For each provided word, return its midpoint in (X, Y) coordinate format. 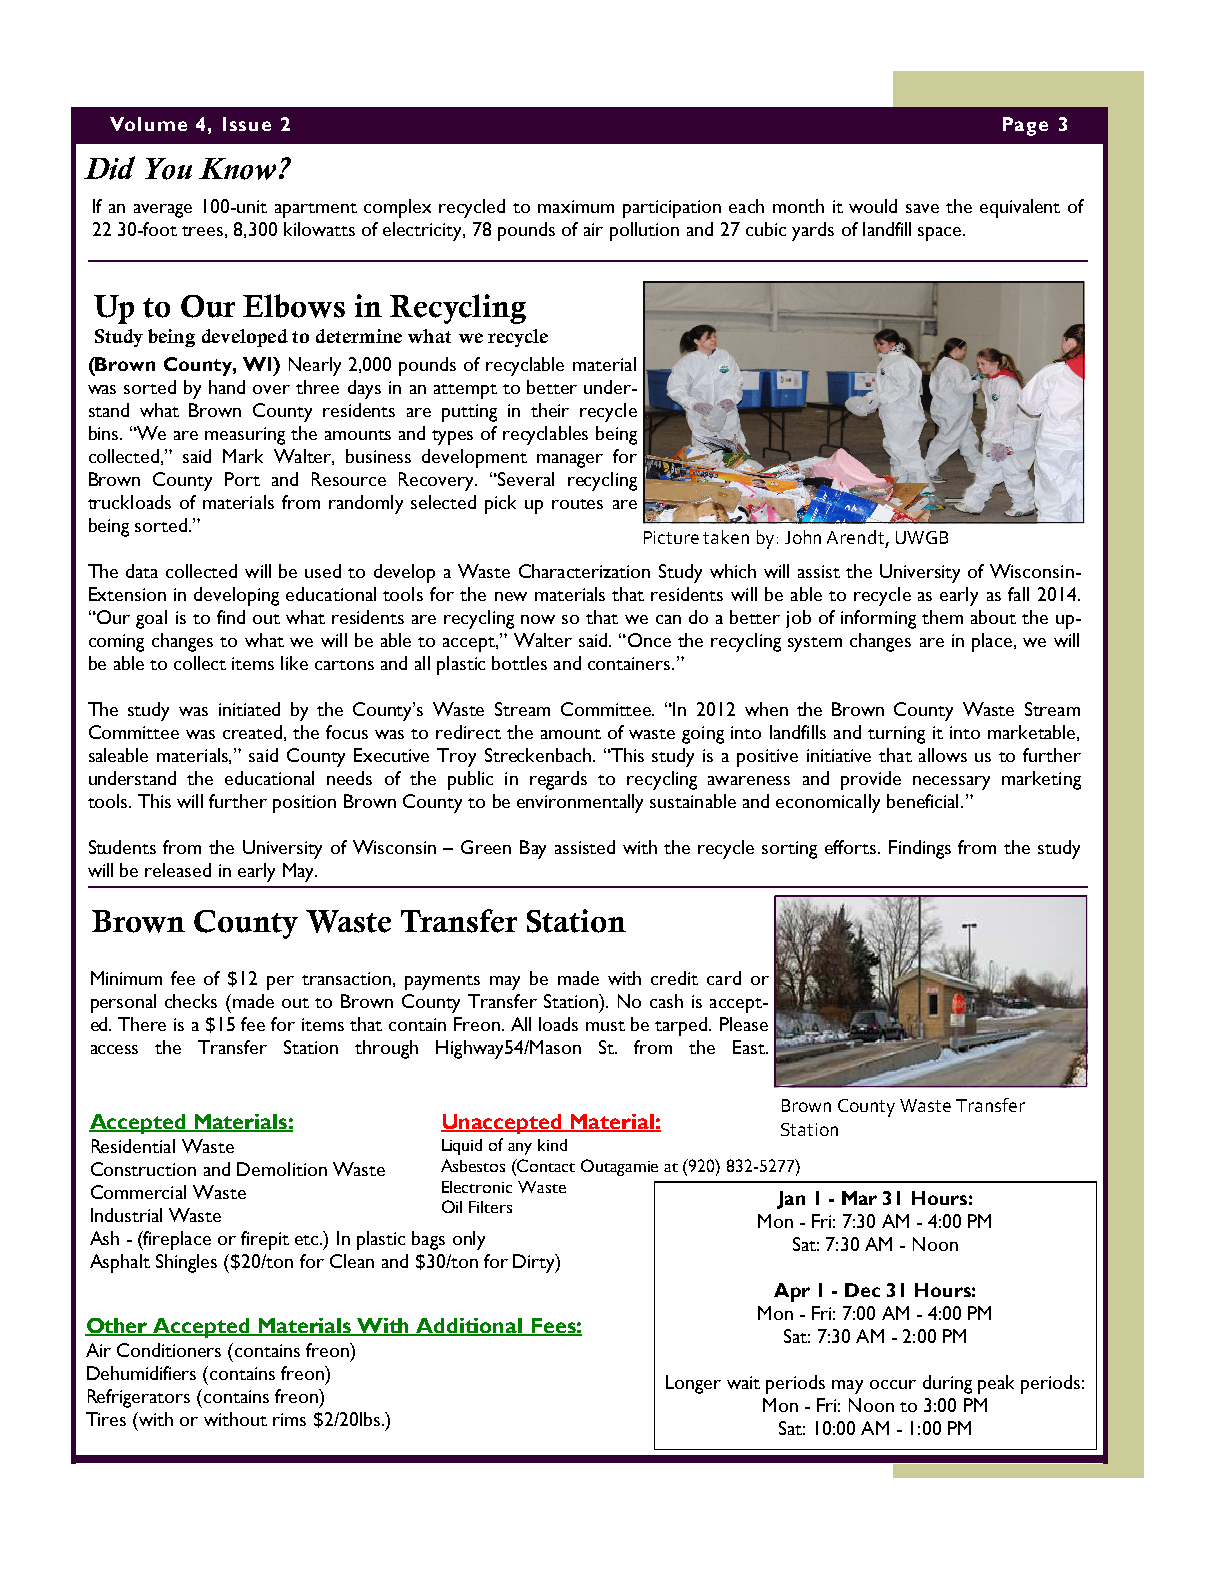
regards (558, 780)
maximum (576, 206)
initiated (249, 709)
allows (943, 755)
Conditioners (169, 1350)
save (922, 208)
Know (237, 169)
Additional (470, 1327)
